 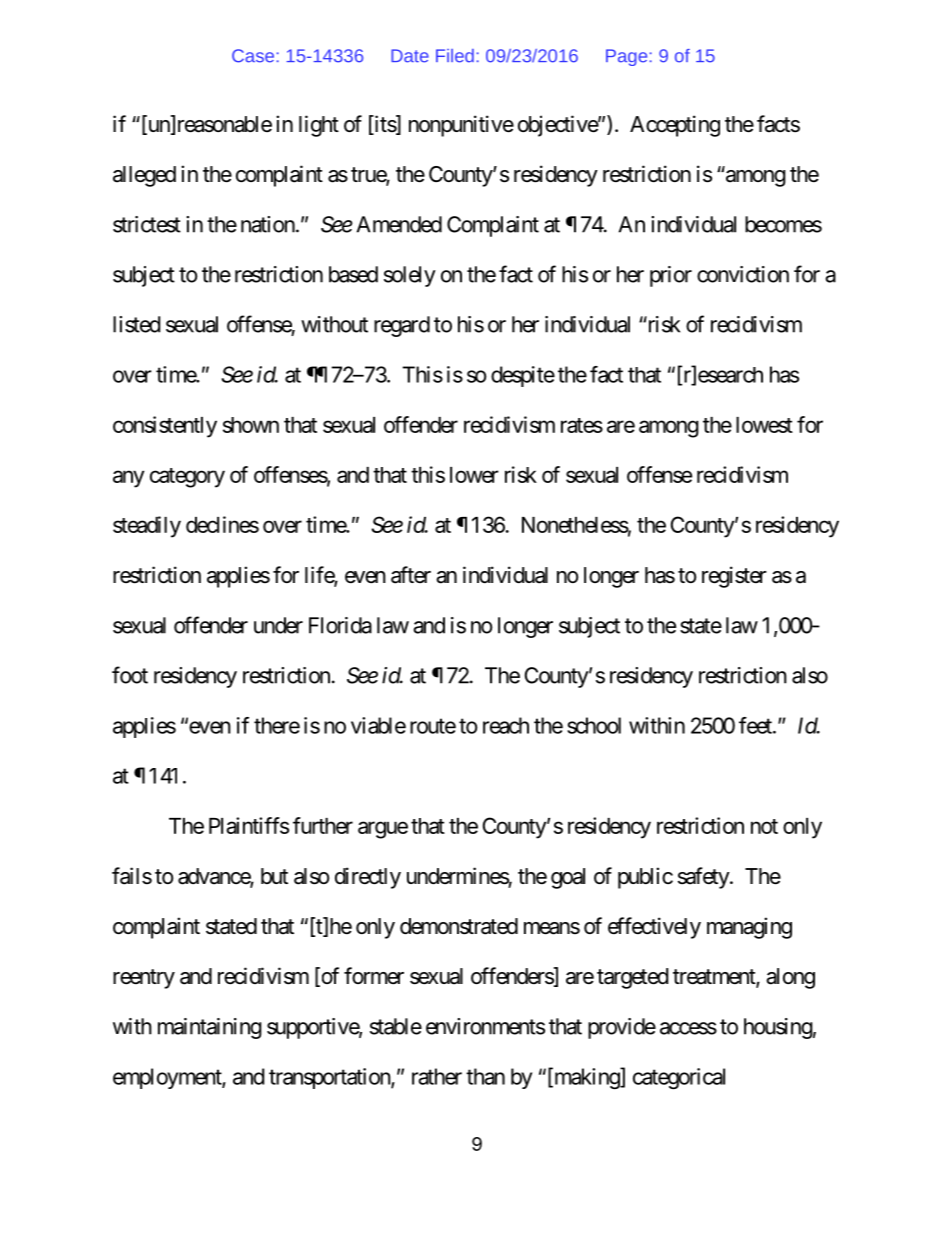 What do you see at coordinates (455, 56) in the image?
I see `Filed` at bounding box center [455, 56].
